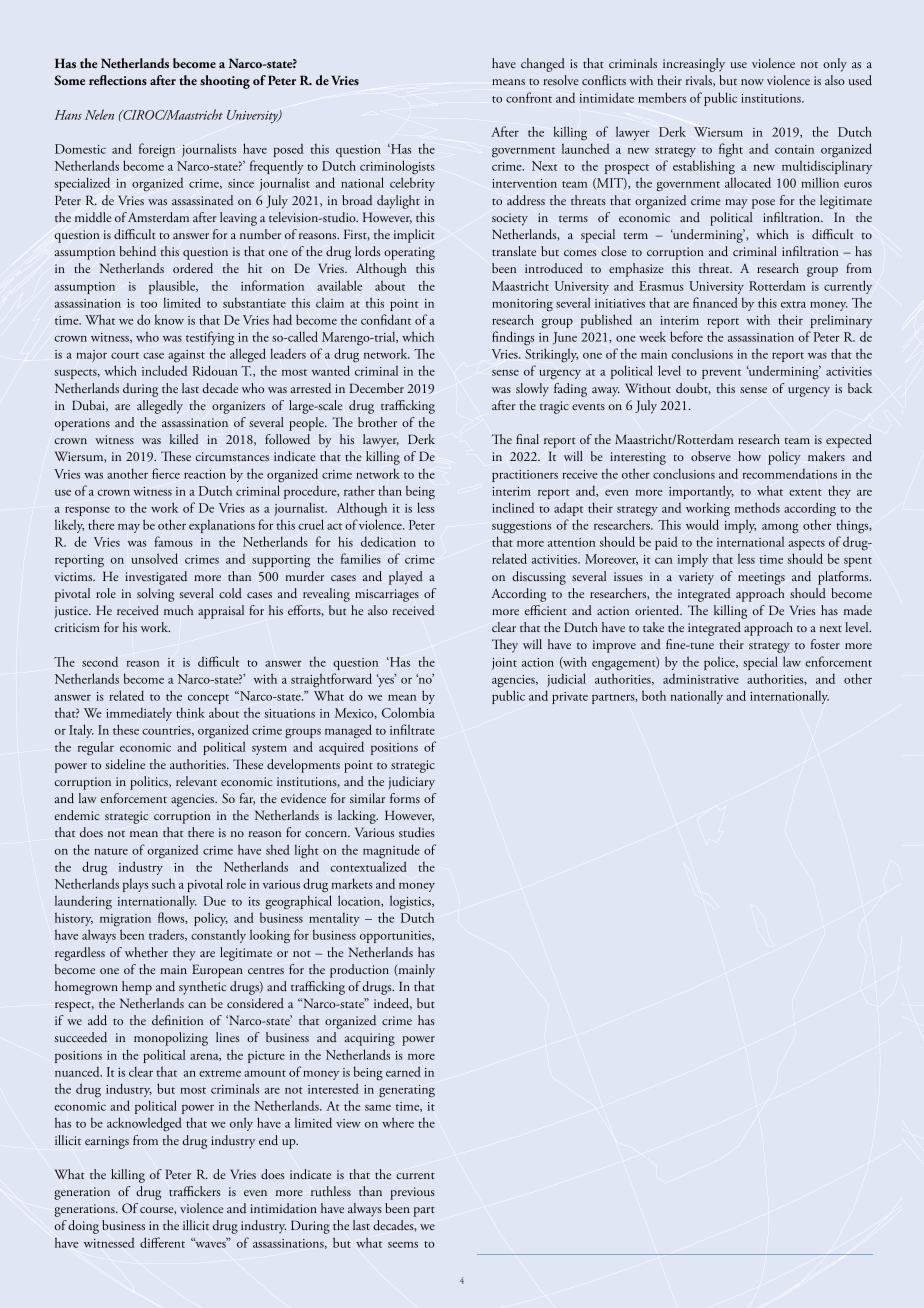 The height and width of the page is (1308, 924). Describe the element at coordinates (178, 610) in the page. I see `much` at that location.
